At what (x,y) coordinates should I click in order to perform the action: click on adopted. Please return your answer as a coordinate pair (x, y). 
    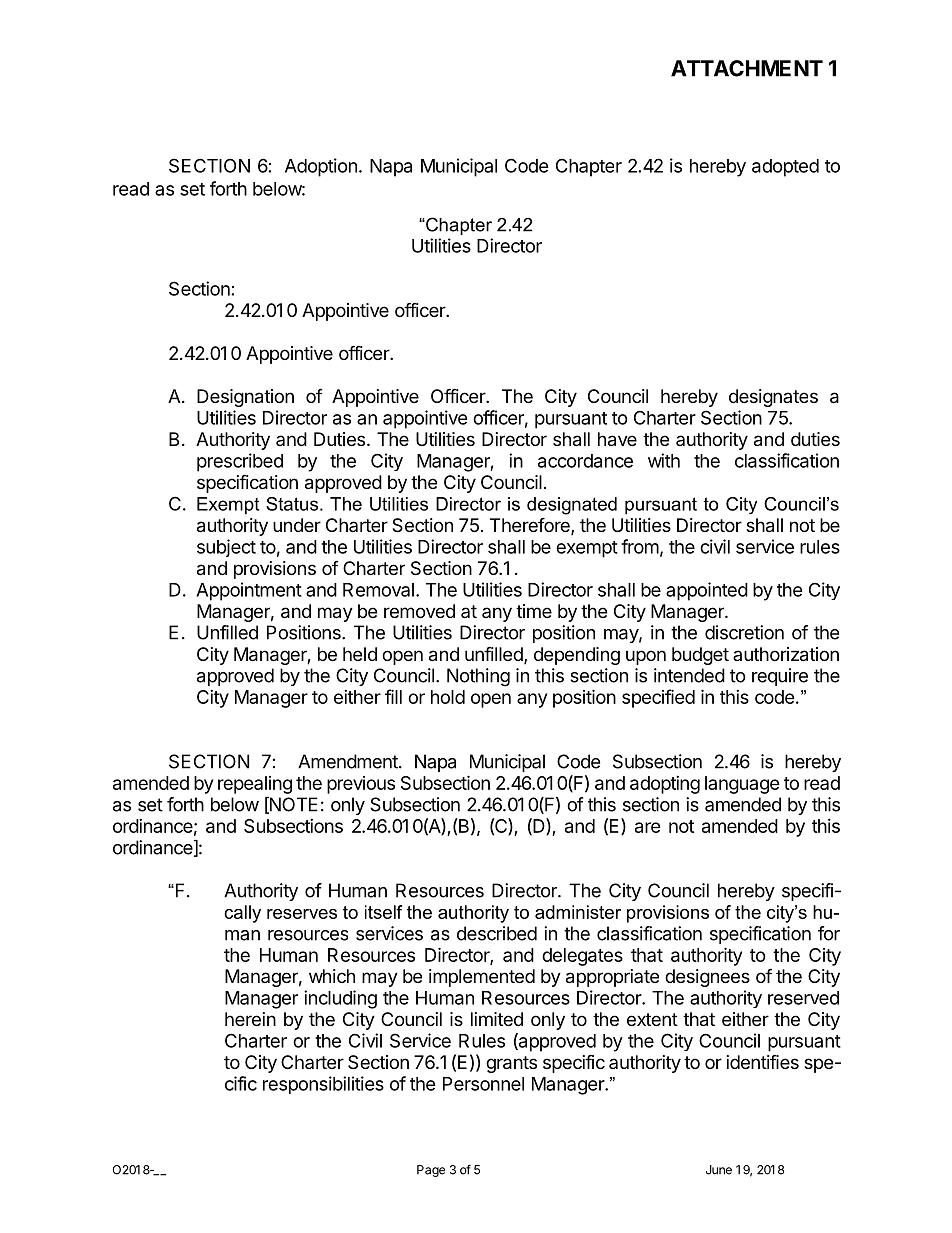
    Looking at the image, I should click on (785, 168).
